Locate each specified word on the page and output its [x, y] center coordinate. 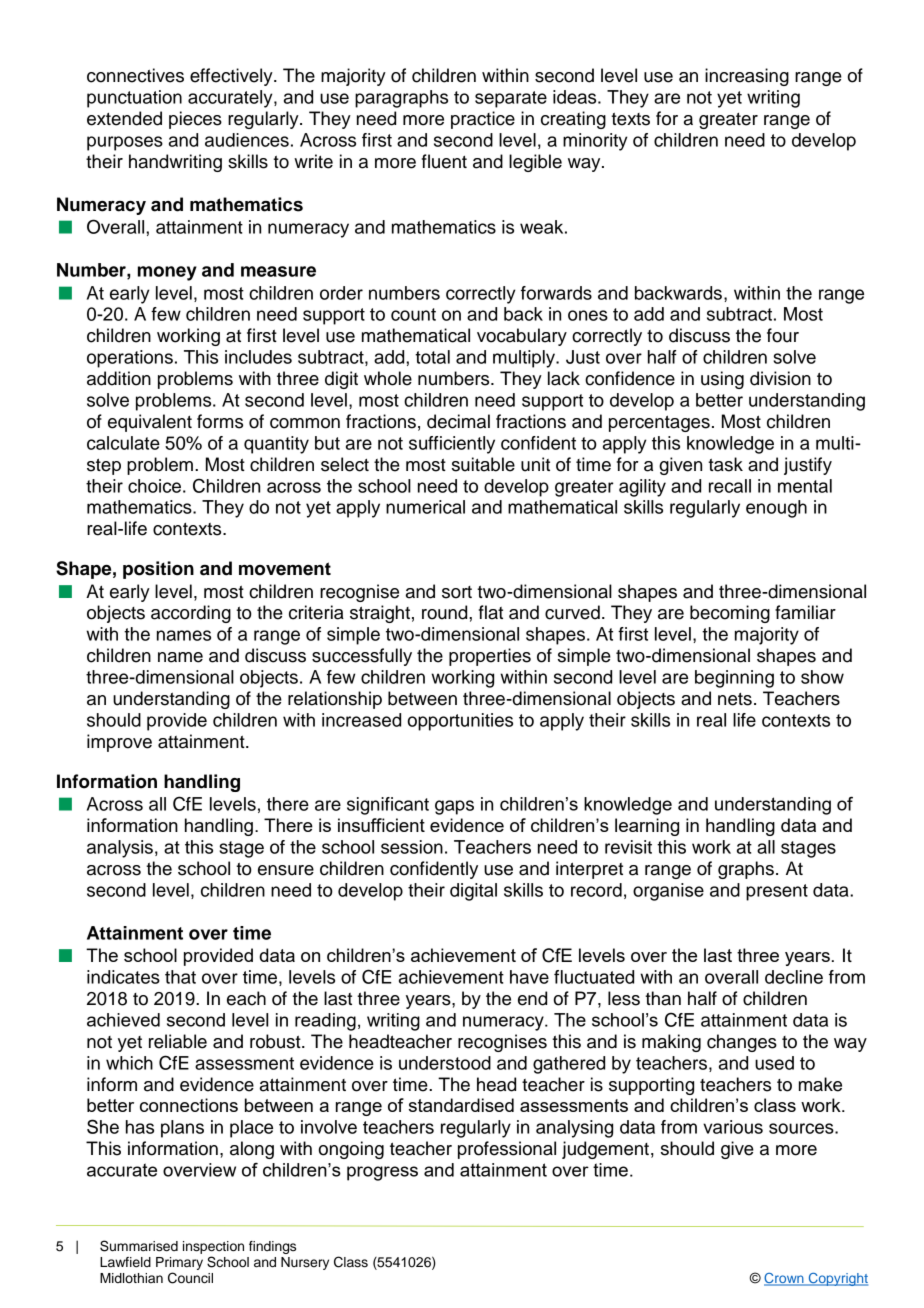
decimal [458, 421]
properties [490, 657]
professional [507, 1150]
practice [483, 120]
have [529, 977]
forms [220, 421]
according [191, 614]
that [180, 977]
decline [794, 977]
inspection [213, 1247]
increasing [747, 77]
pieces [195, 120]
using [722, 380]
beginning [734, 679]
